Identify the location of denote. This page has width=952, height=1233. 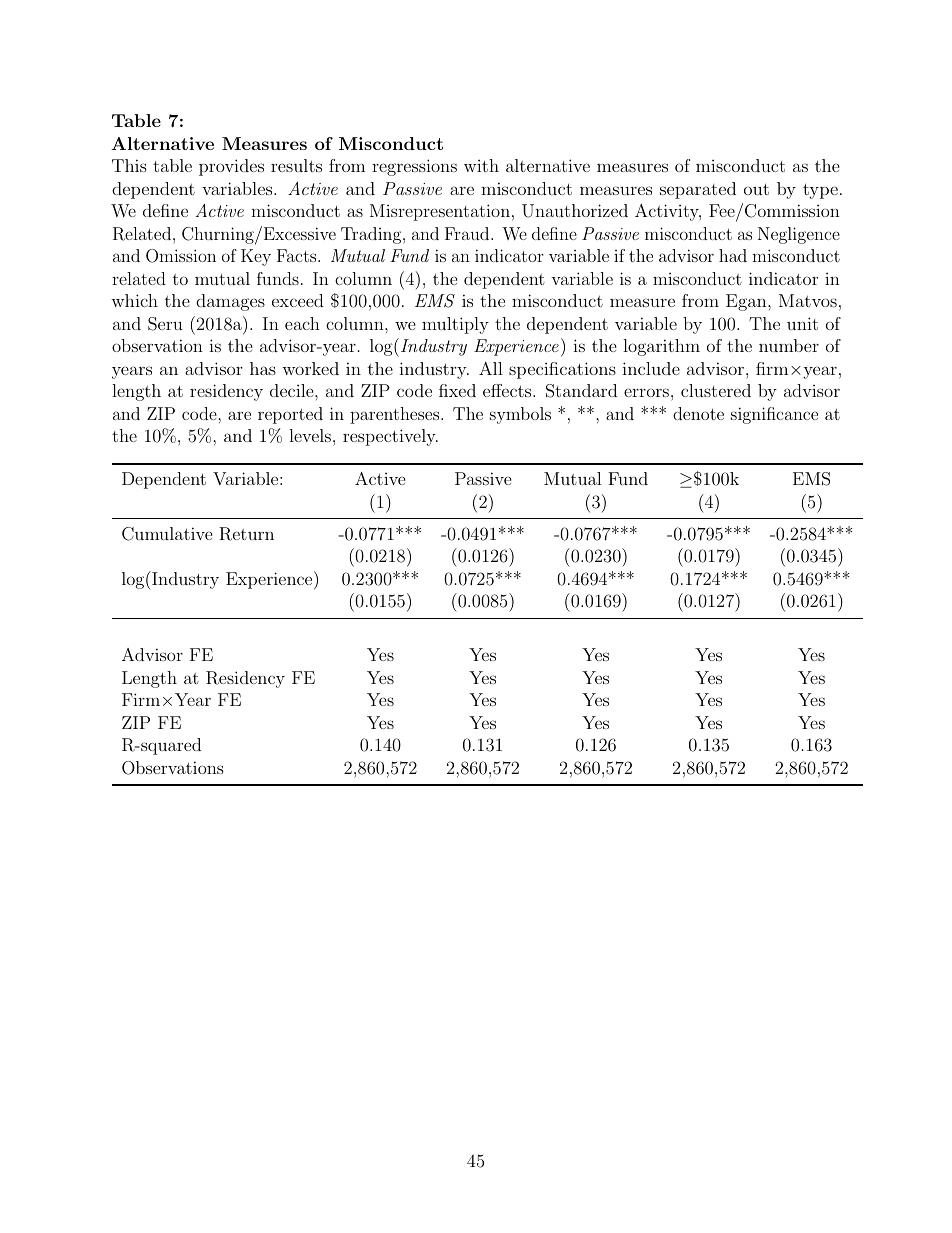
(698, 413).
